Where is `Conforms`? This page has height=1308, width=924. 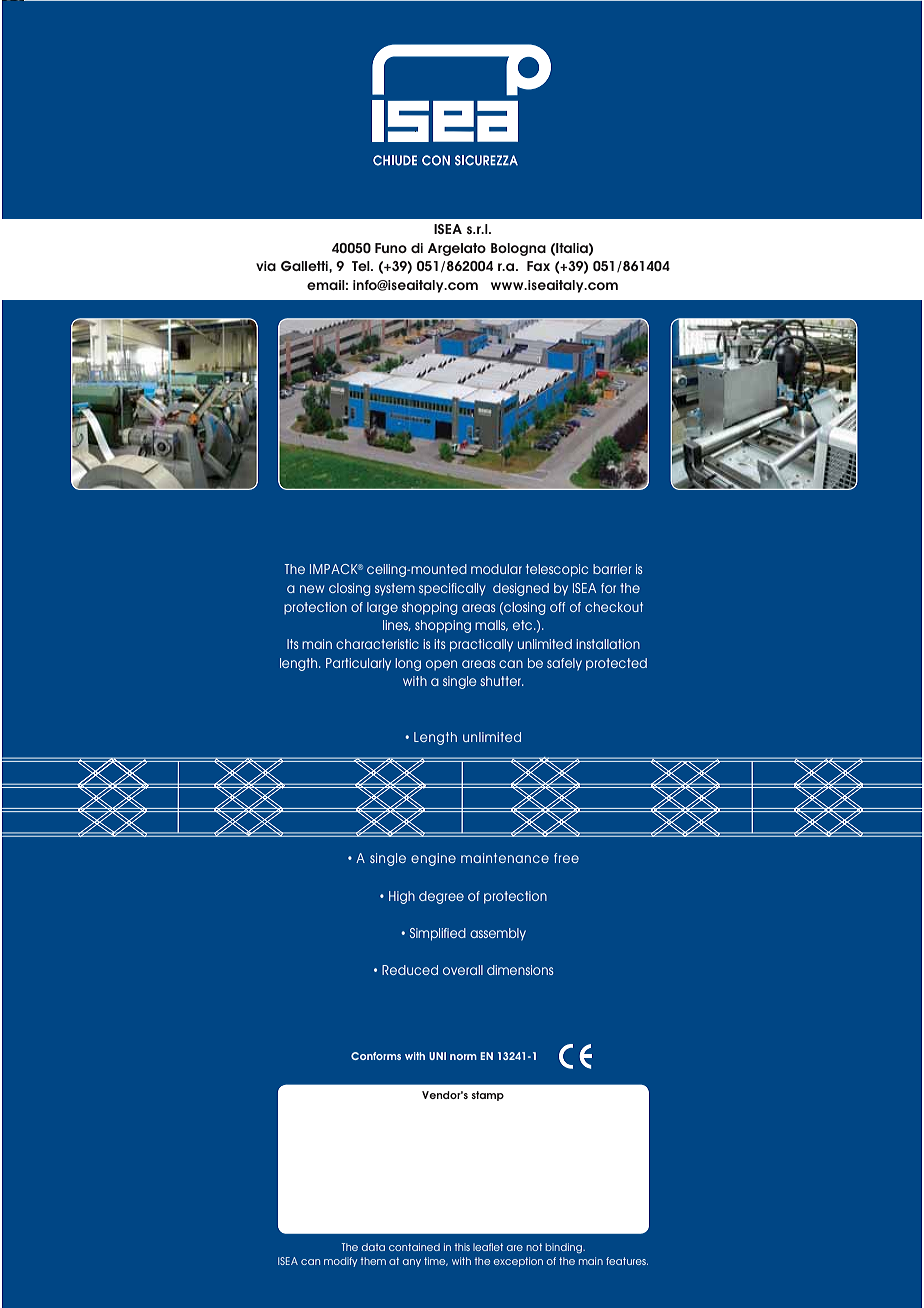
Conforms is located at coordinates (376, 1056).
